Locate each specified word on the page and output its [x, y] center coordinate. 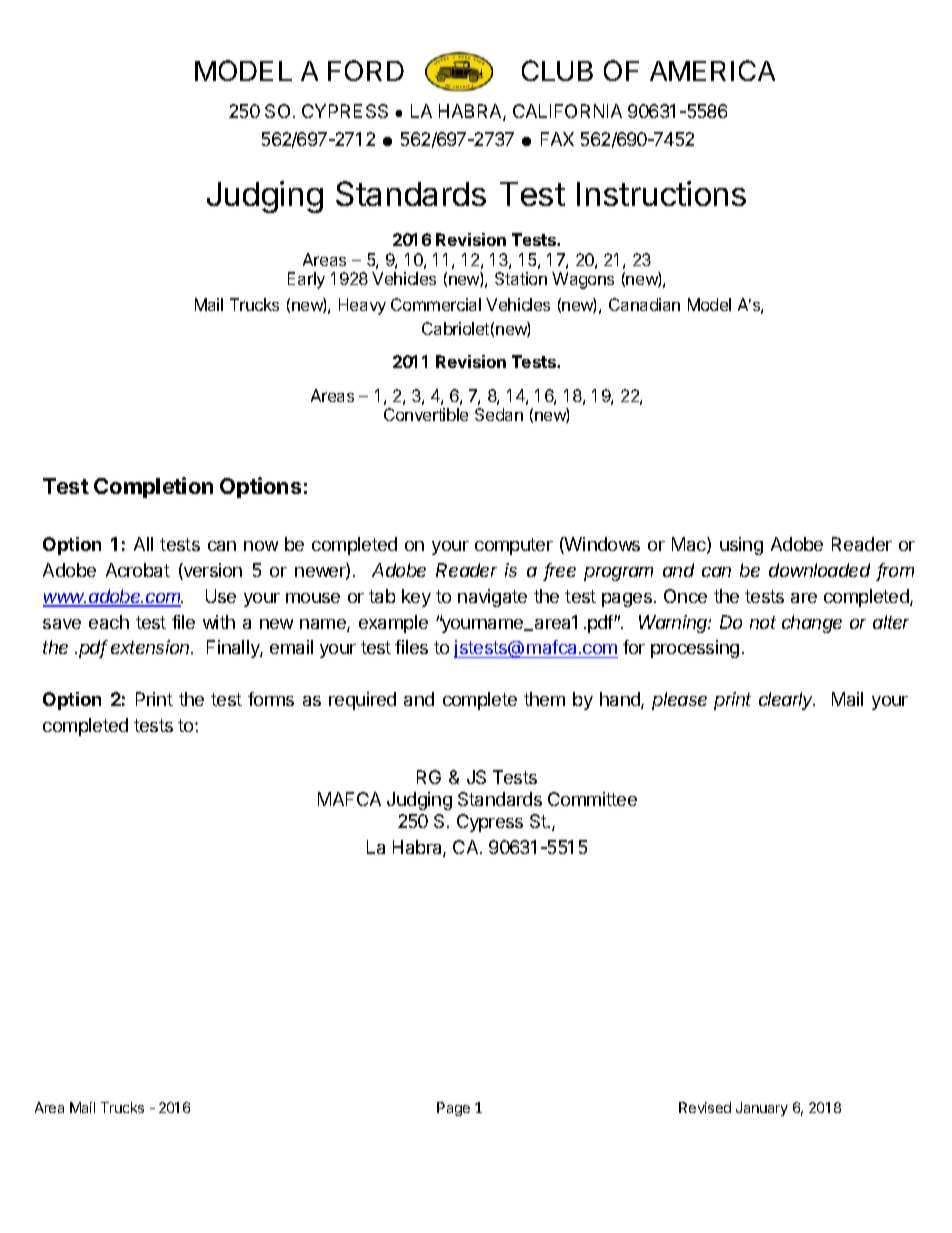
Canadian [644, 304]
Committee [592, 799]
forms [271, 699]
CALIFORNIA [567, 111]
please [679, 701]
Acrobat [138, 570]
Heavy [362, 306]
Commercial [436, 304]
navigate [492, 598]
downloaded [819, 570]
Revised [705, 1107]
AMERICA [712, 70]
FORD [366, 70]
